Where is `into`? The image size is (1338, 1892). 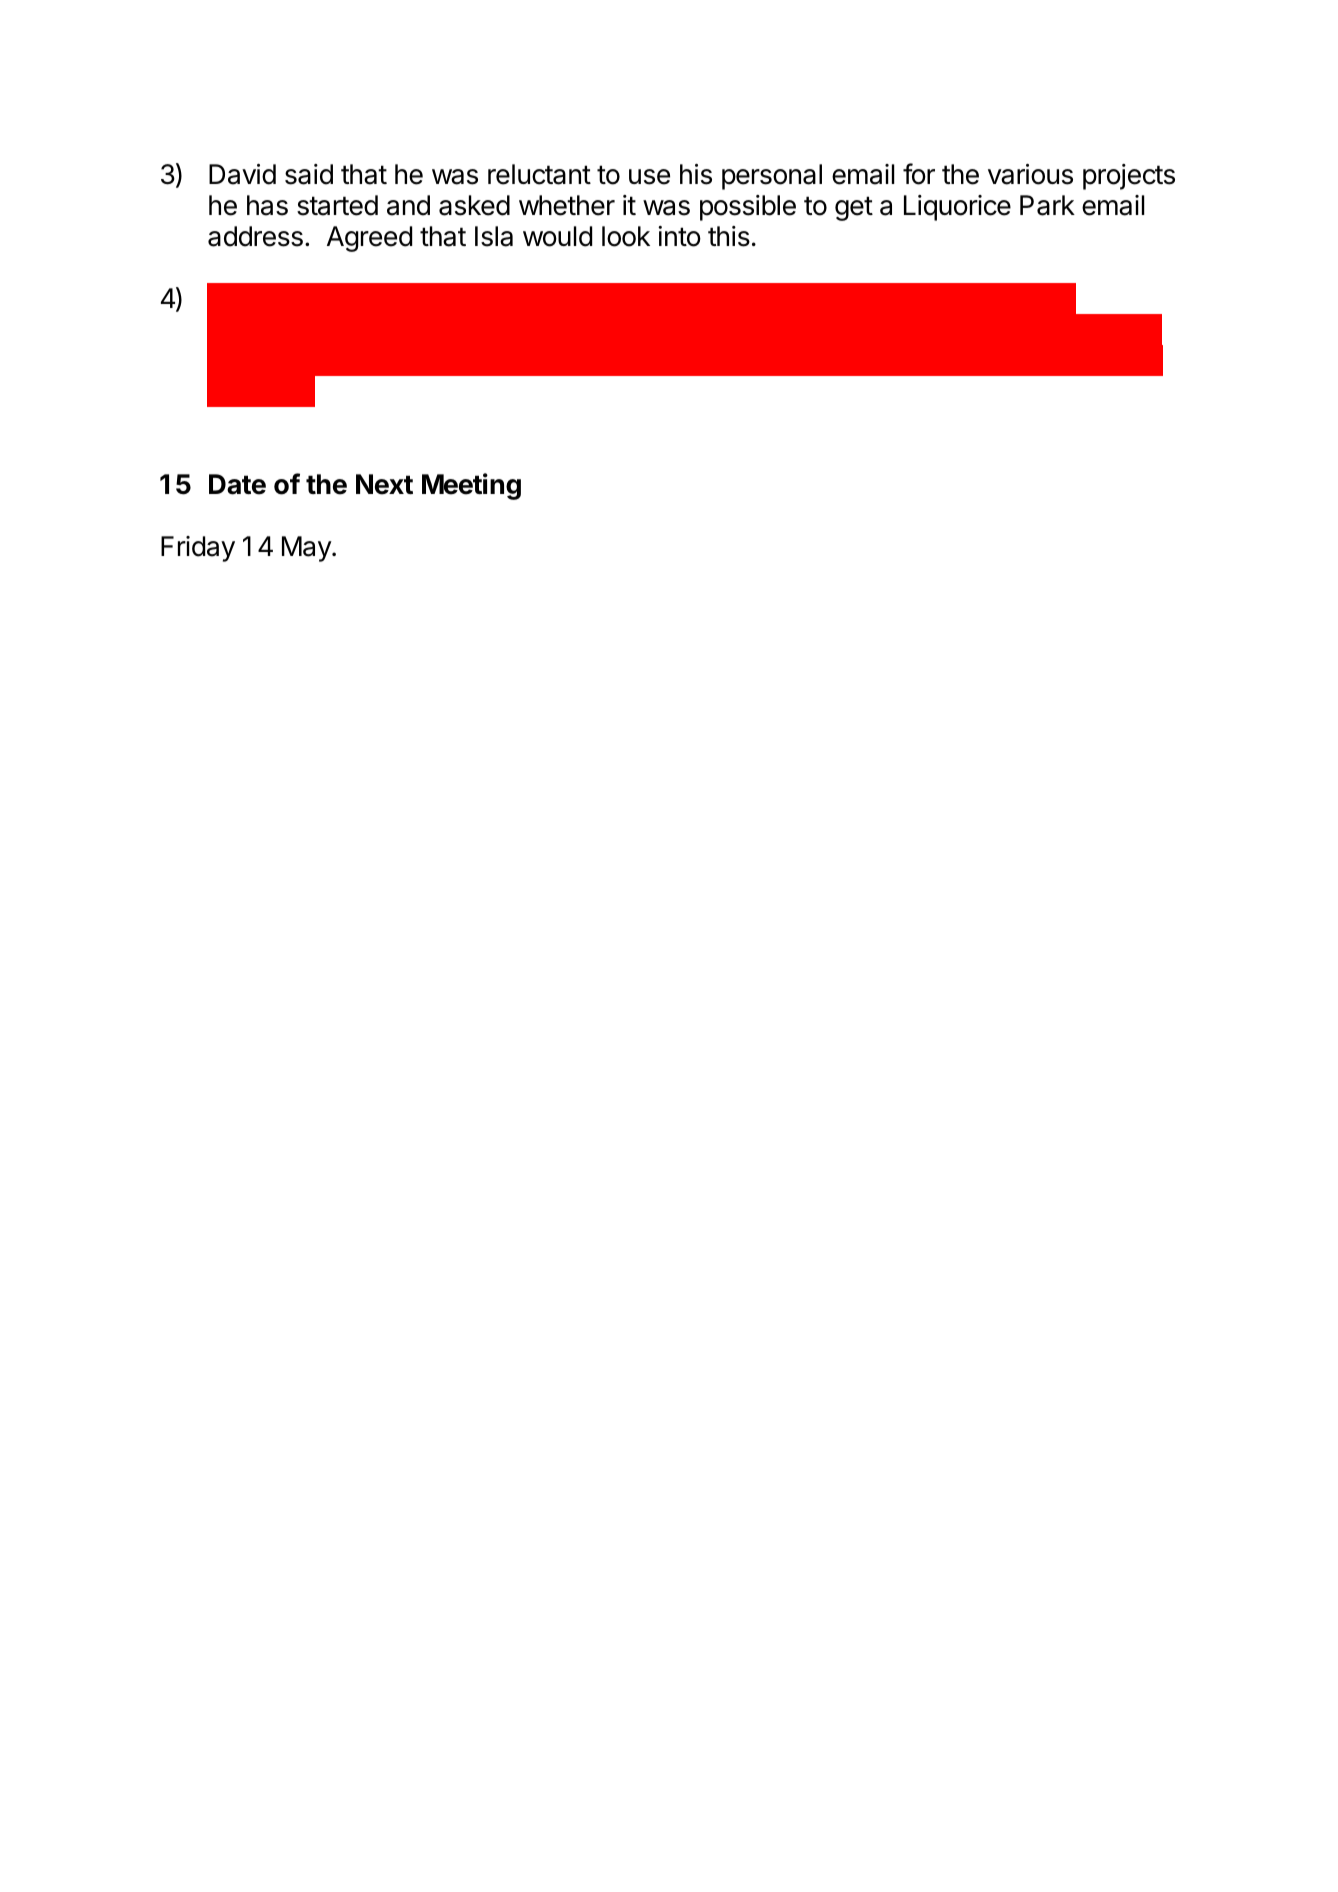
into is located at coordinates (679, 236).
